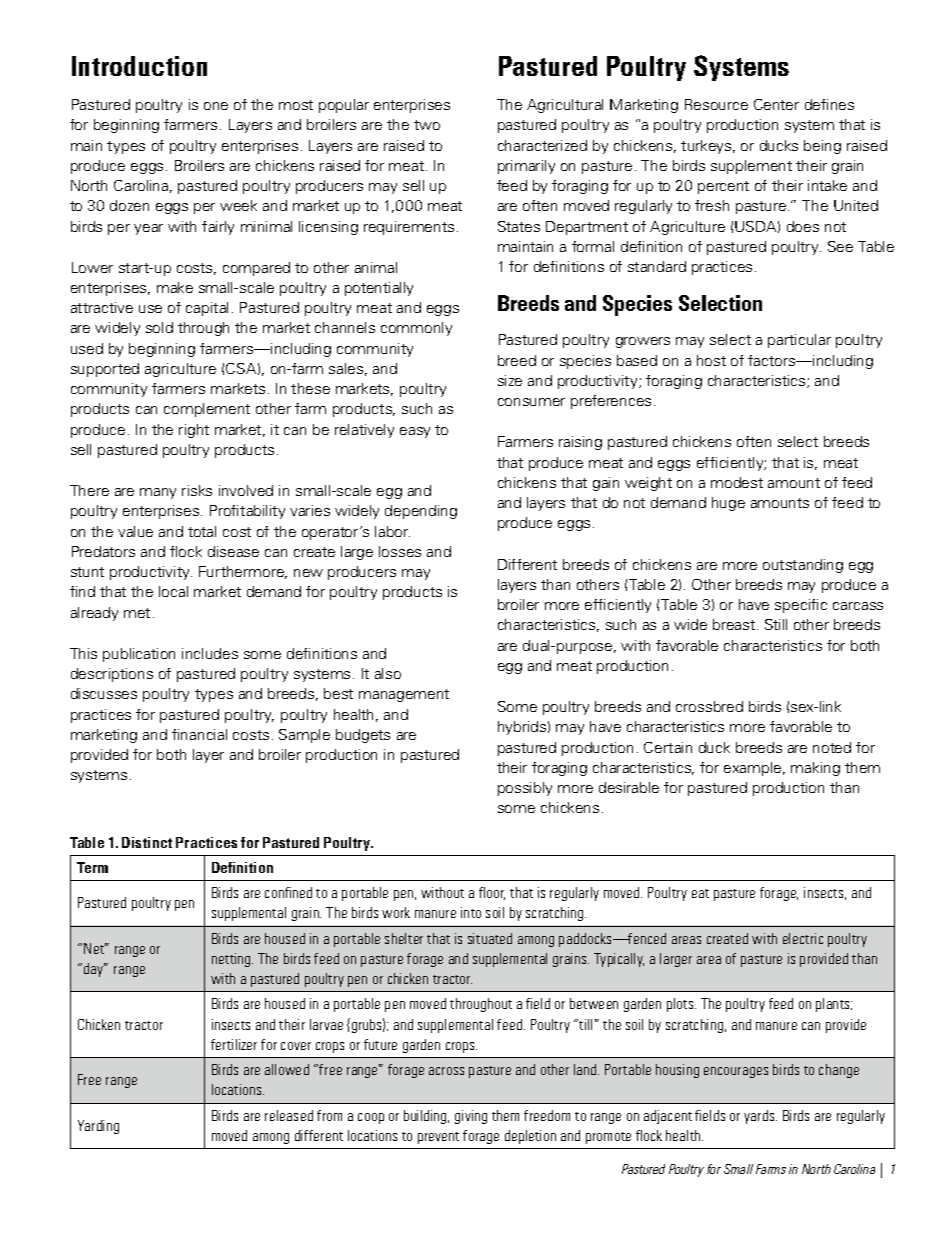 The image size is (952, 1233). Describe the element at coordinates (216, 106) in the image. I see `one` at that location.
